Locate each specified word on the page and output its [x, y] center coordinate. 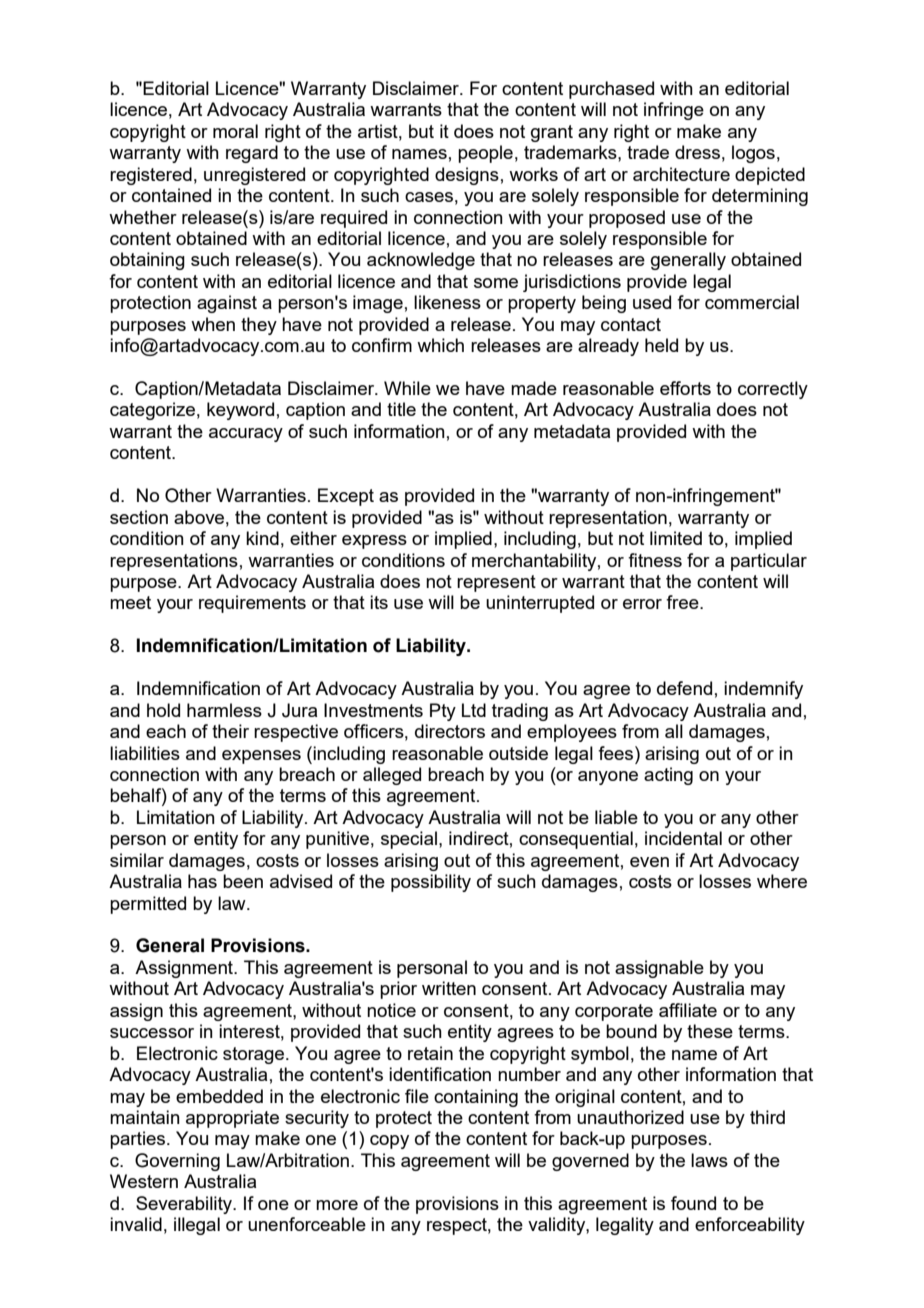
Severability [185, 1205]
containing [476, 1098]
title [401, 409]
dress [697, 152]
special [409, 840]
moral [235, 131]
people [485, 154]
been [243, 881]
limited [676, 538]
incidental [683, 838]
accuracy [246, 435]
